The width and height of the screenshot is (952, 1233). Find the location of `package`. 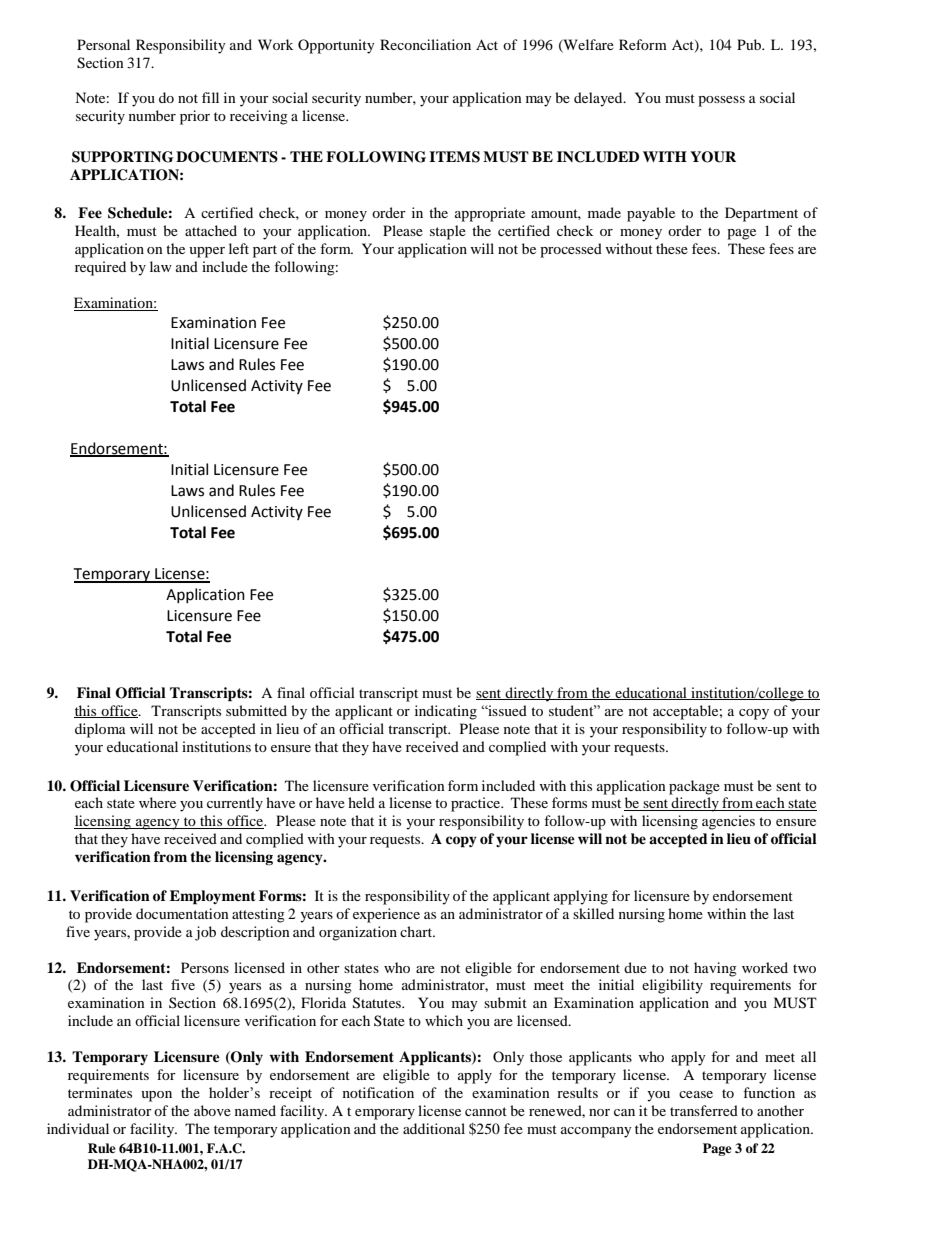

package is located at coordinates (694, 787).
